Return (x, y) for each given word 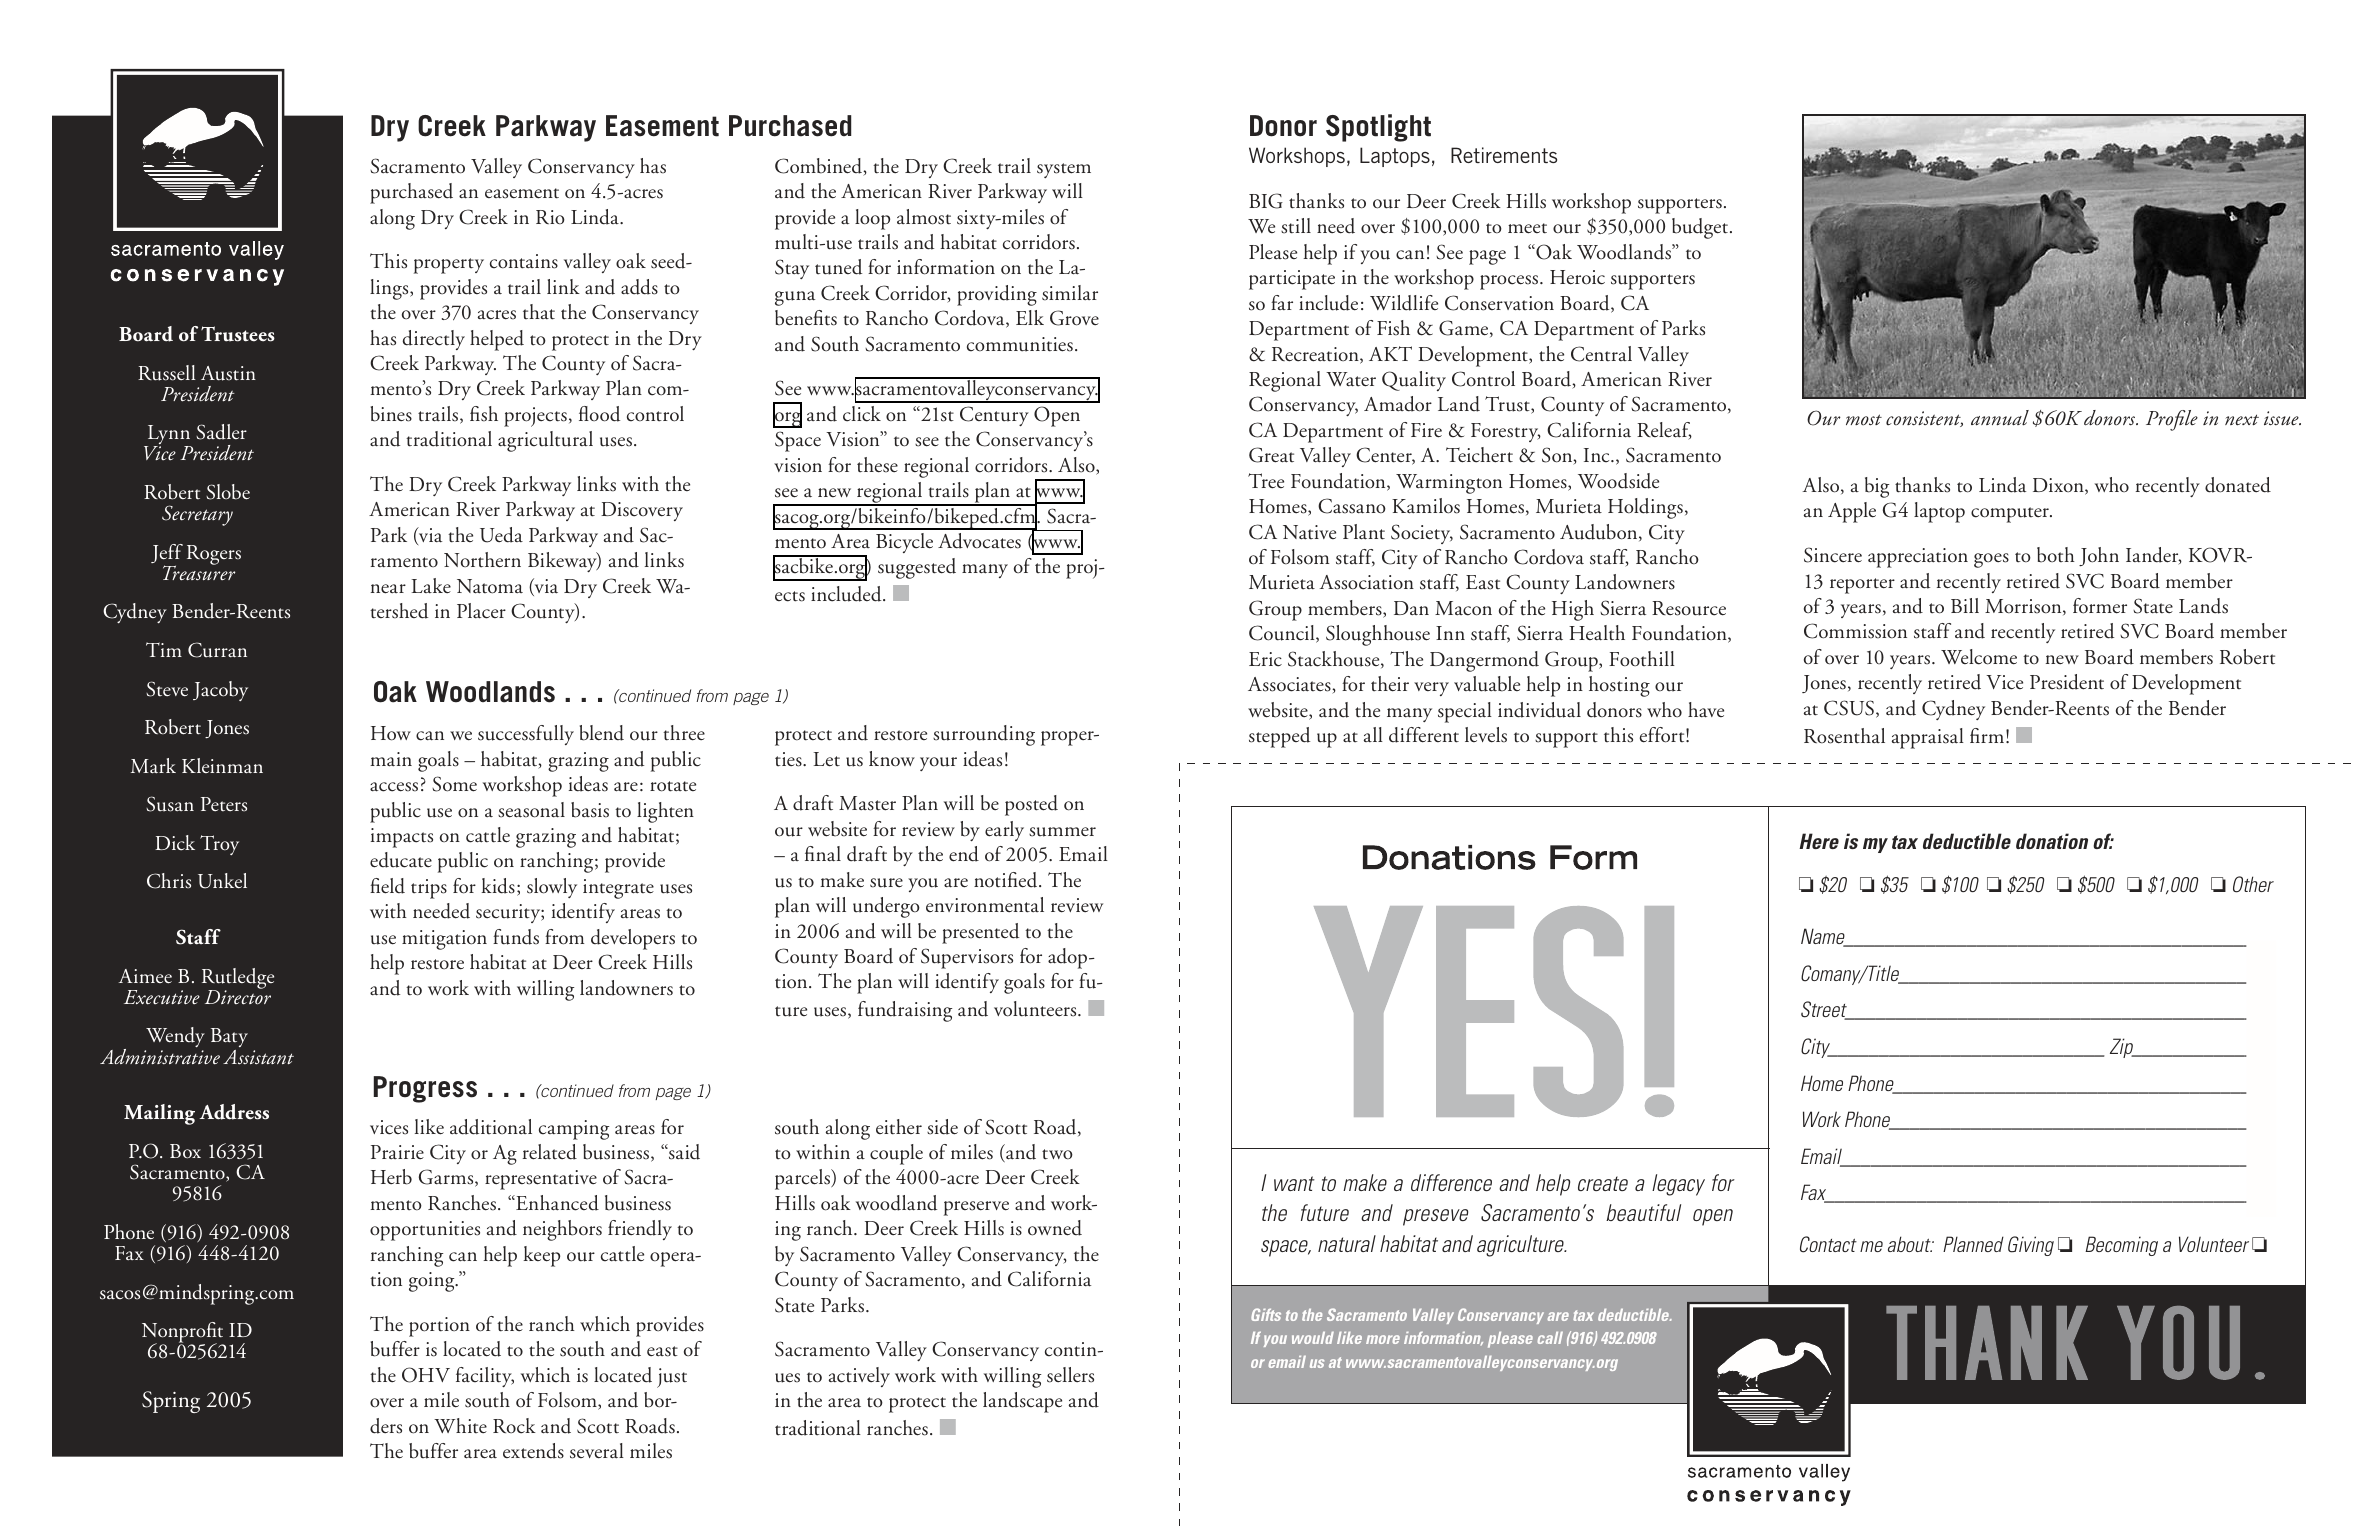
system (1064, 170)
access (394, 787)
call (1550, 1338)
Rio (550, 217)
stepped (1279, 737)
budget (1701, 228)
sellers (1070, 1375)
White (460, 1425)
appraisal (1928, 738)
